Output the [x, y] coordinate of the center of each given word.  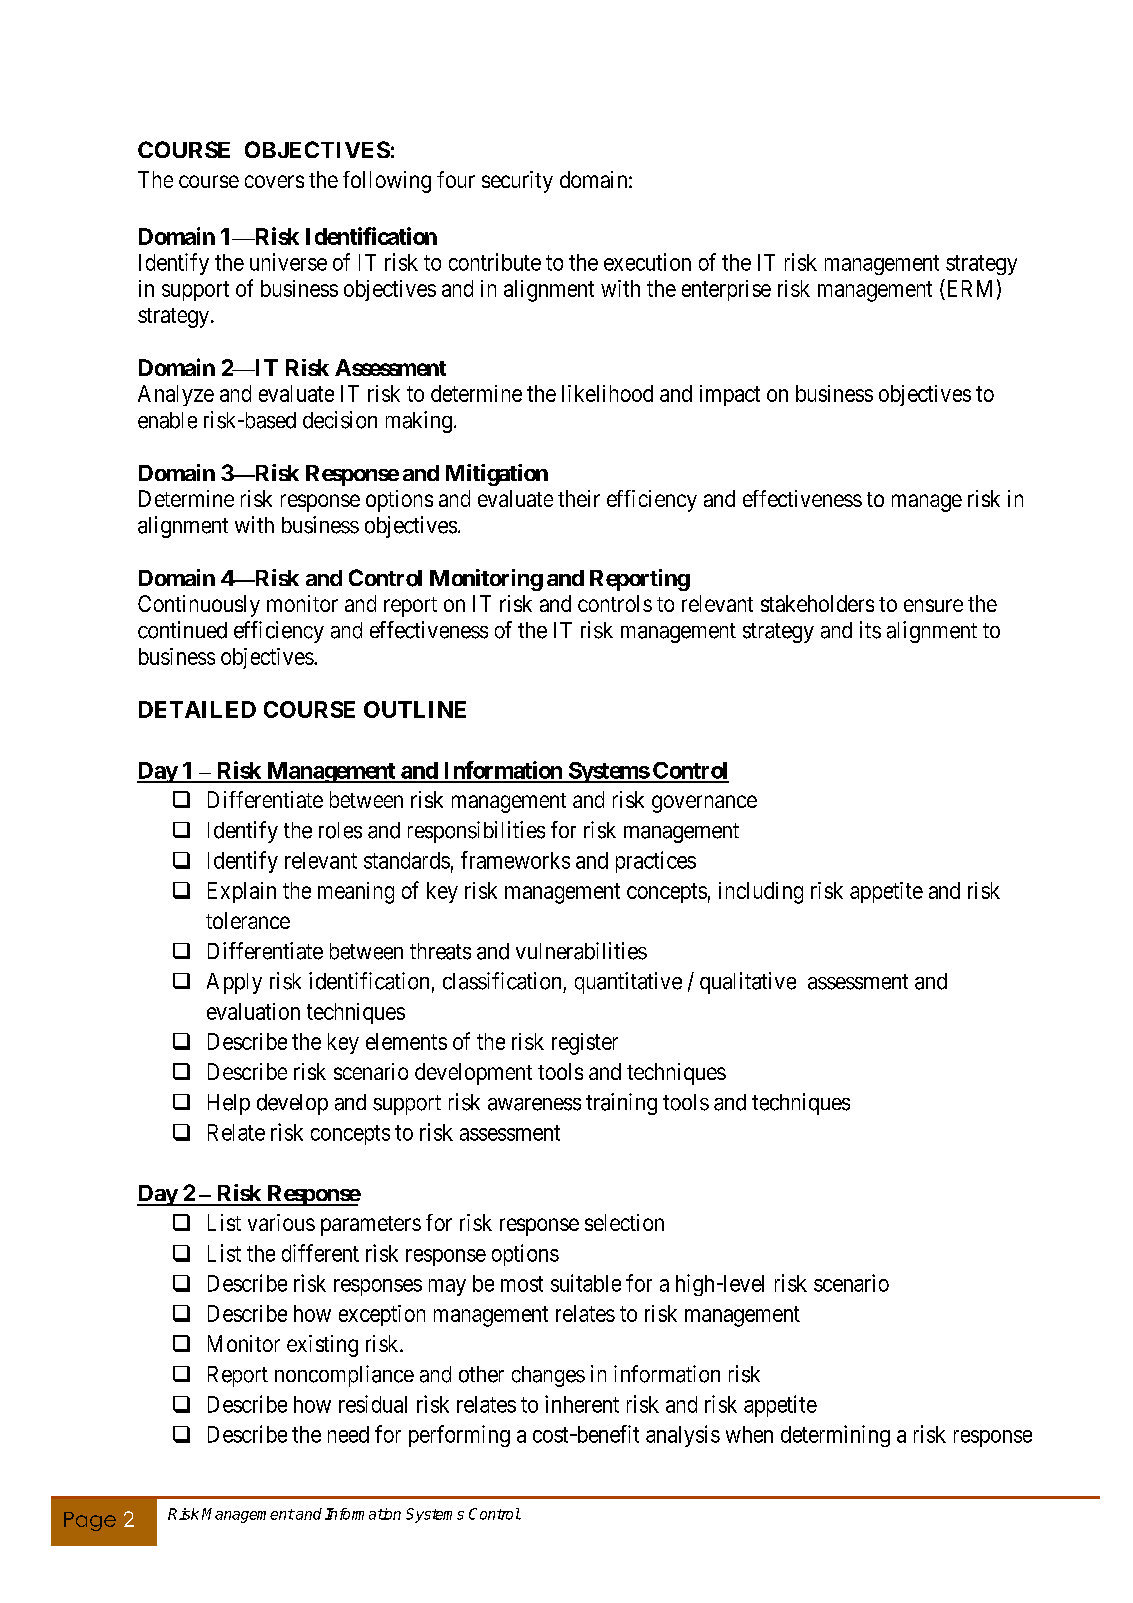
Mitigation [497, 475]
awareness [534, 1104]
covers [274, 181]
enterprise [726, 290]
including [761, 893]
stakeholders [817, 603]
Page [90, 1521]
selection [624, 1222]
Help [229, 1104]
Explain [242, 892]
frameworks [515, 860]
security [517, 182]
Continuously [199, 606]
